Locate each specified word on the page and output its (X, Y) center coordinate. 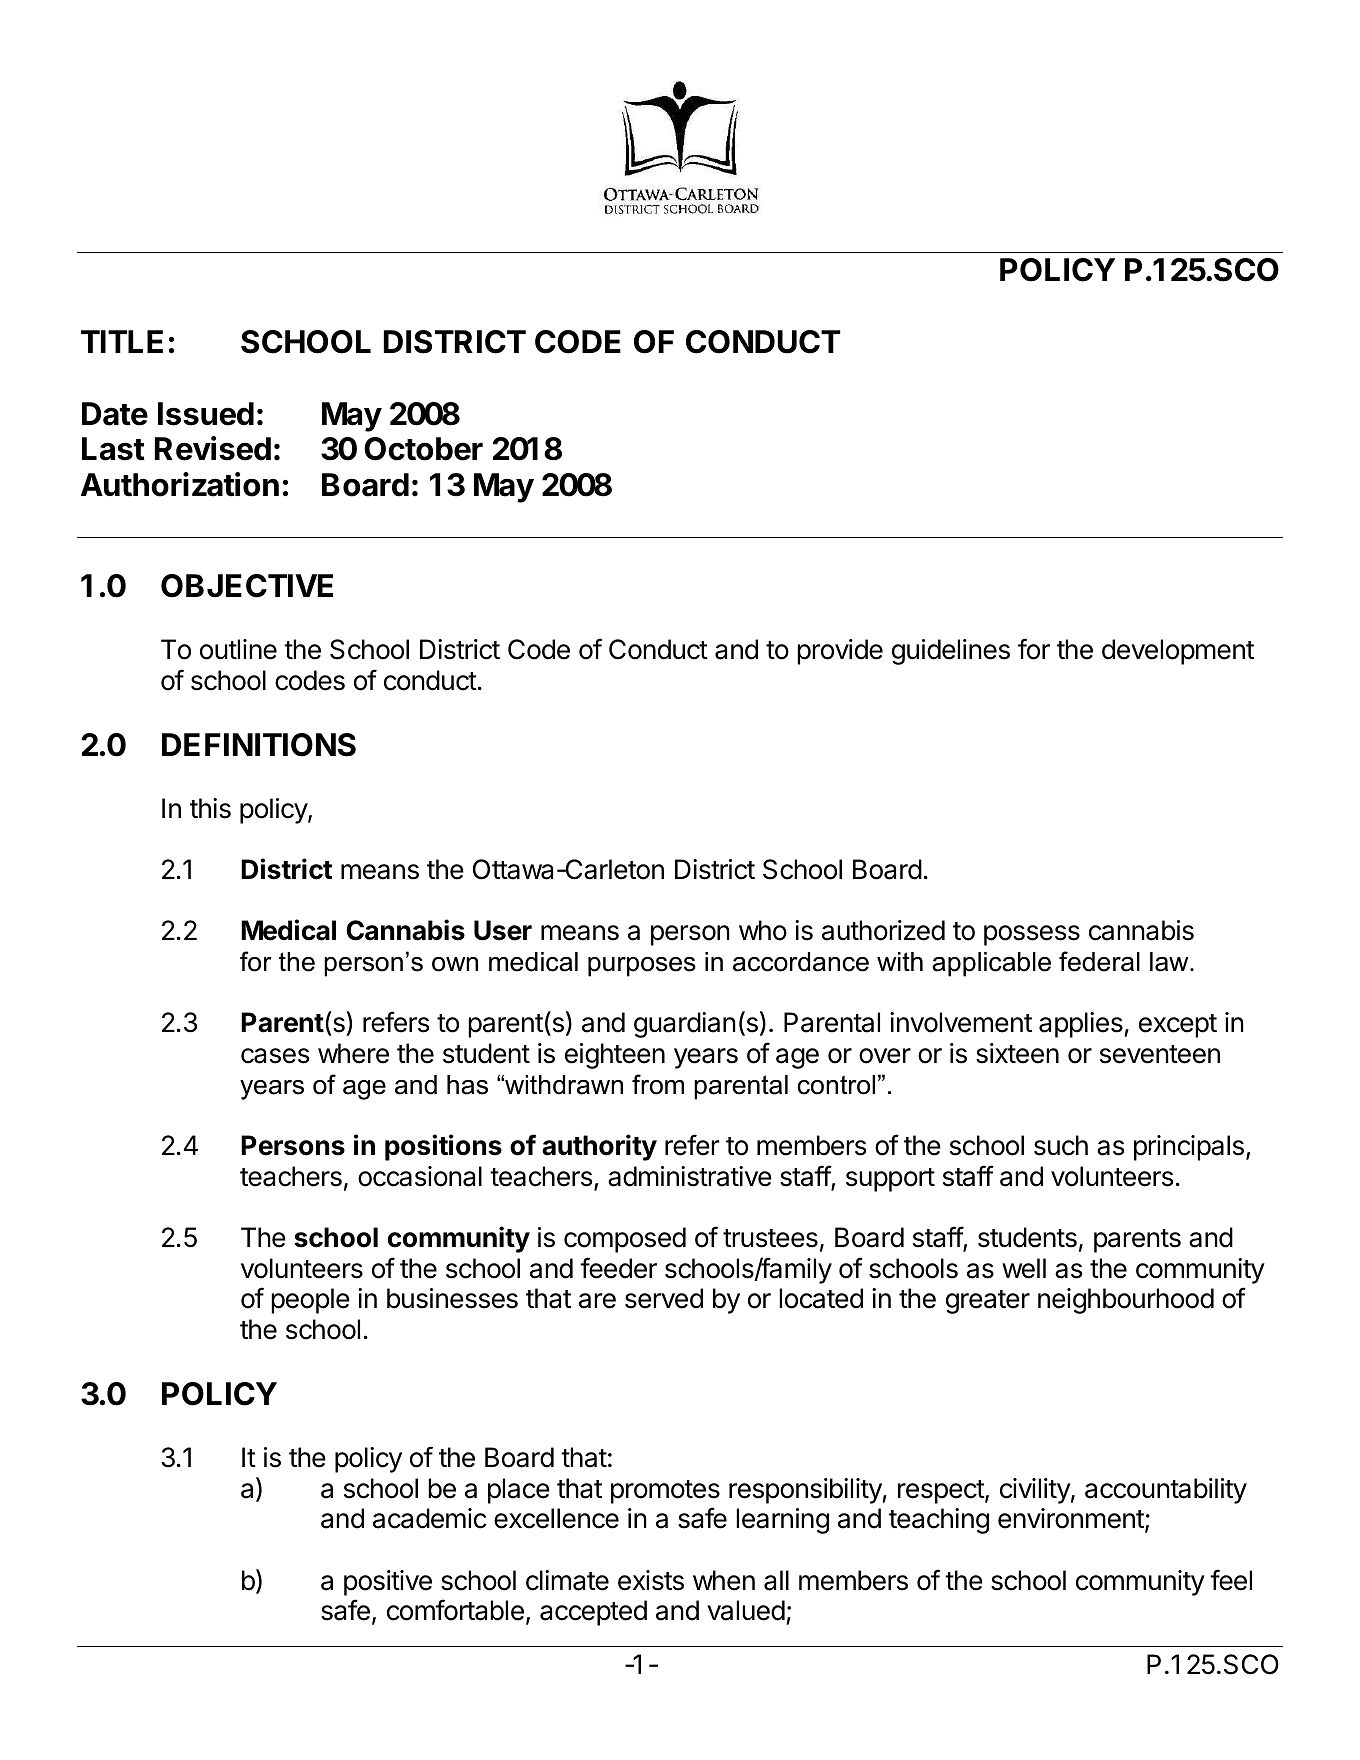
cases (275, 1056)
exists (651, 1580)
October (423, 449)
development (1178, 652)
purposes (642, 967)
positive (388, 1583)
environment (1072, 1520)
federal (1099, 961)
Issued (206, 414)
